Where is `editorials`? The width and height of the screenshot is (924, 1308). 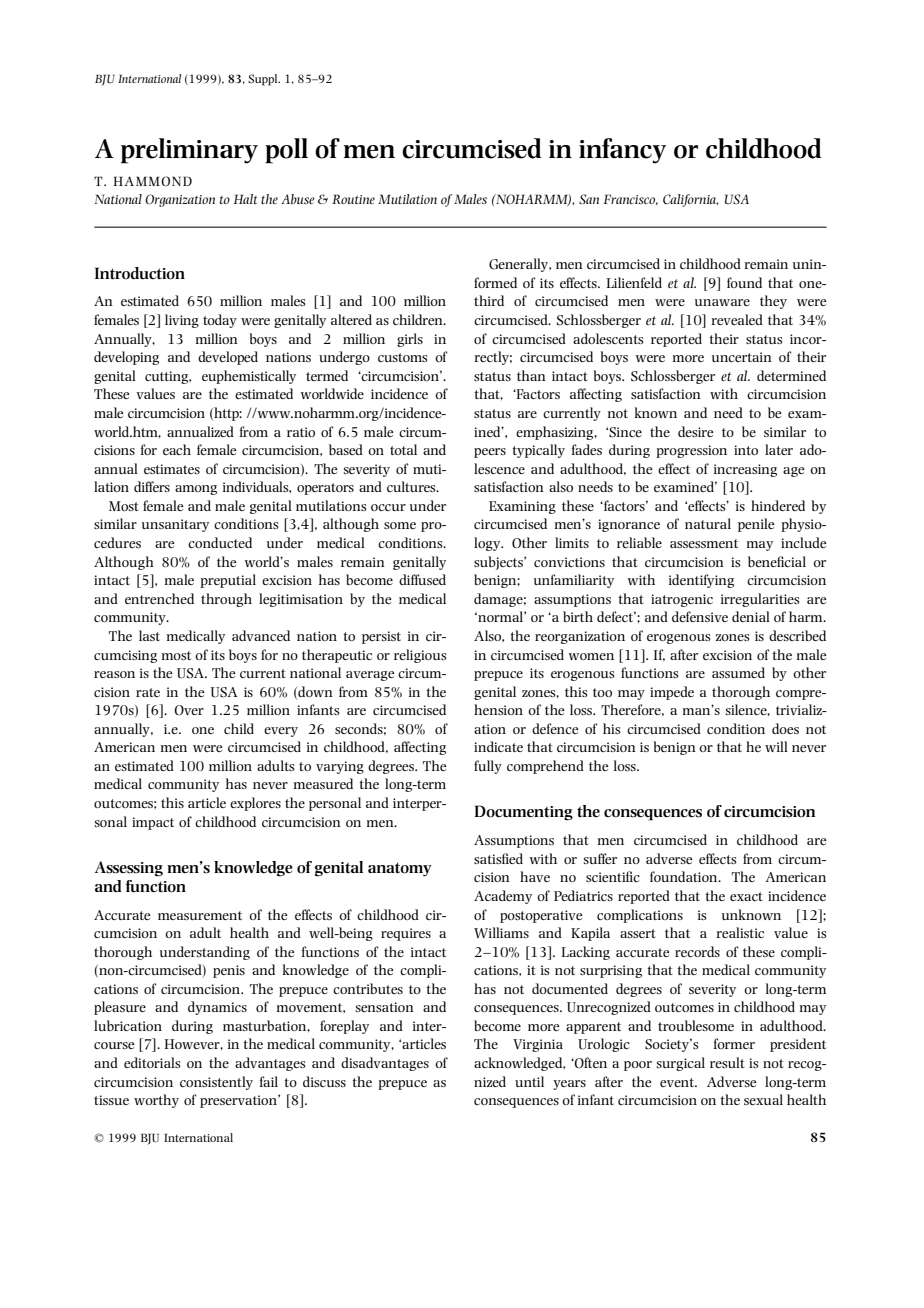
editorials is located at coordinates (152, 1062).
